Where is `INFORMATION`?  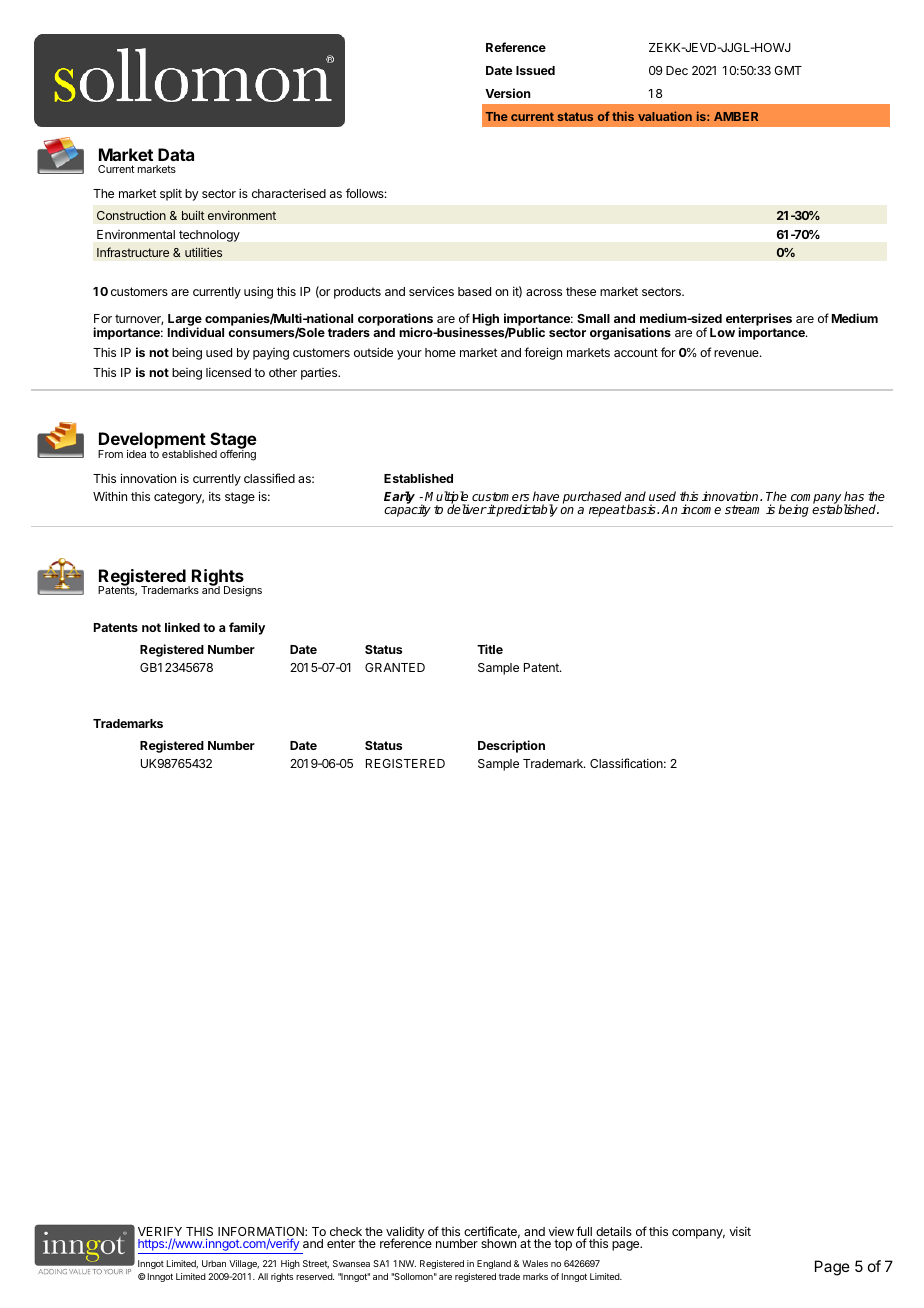
INFORMATION is located at coordinates (262, 1233).
